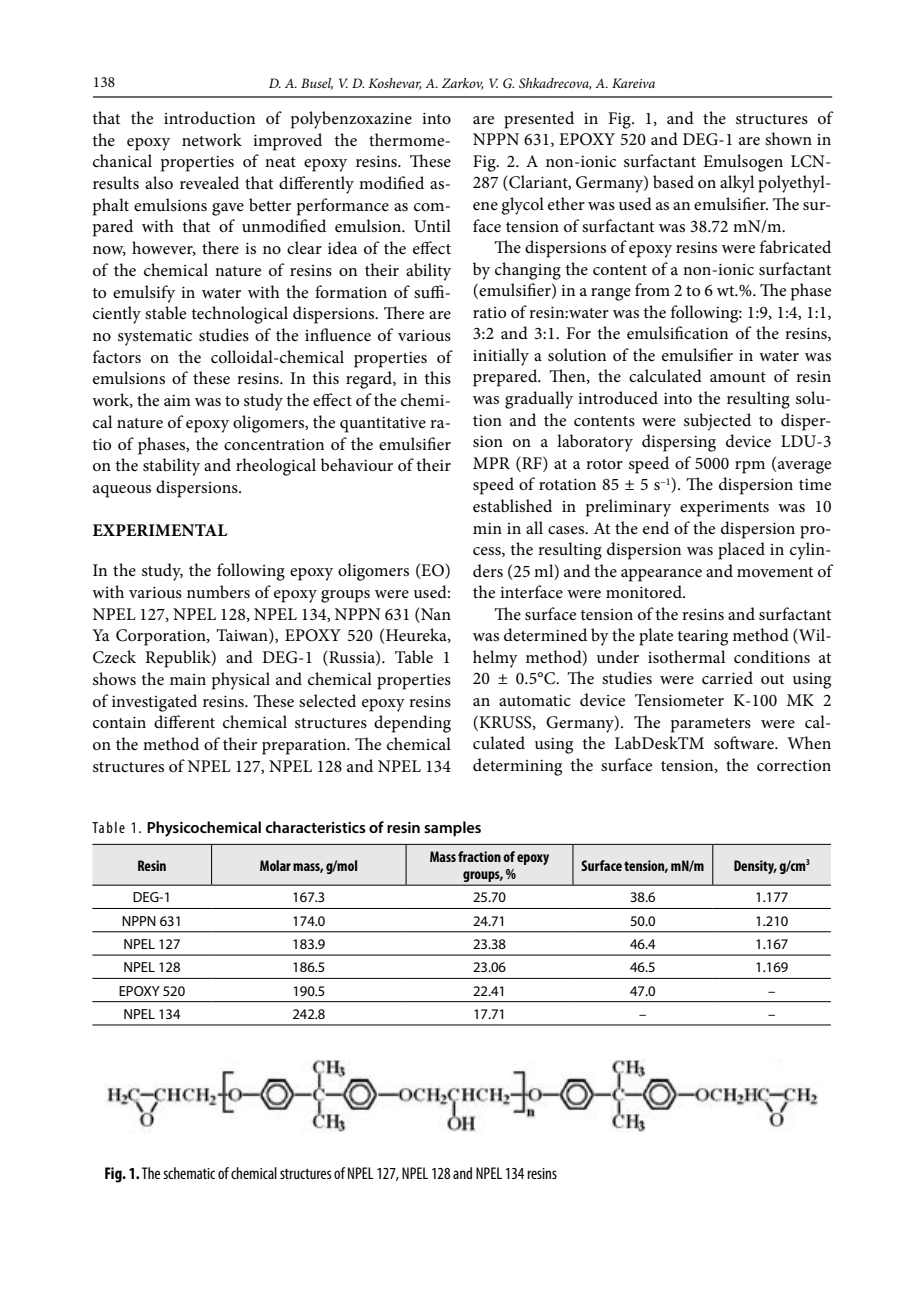 The image size is (924, 1294). What do you see at coordinates (539, 120) in the screenshot?
I see `presented` at bounding box center [539, 120].
